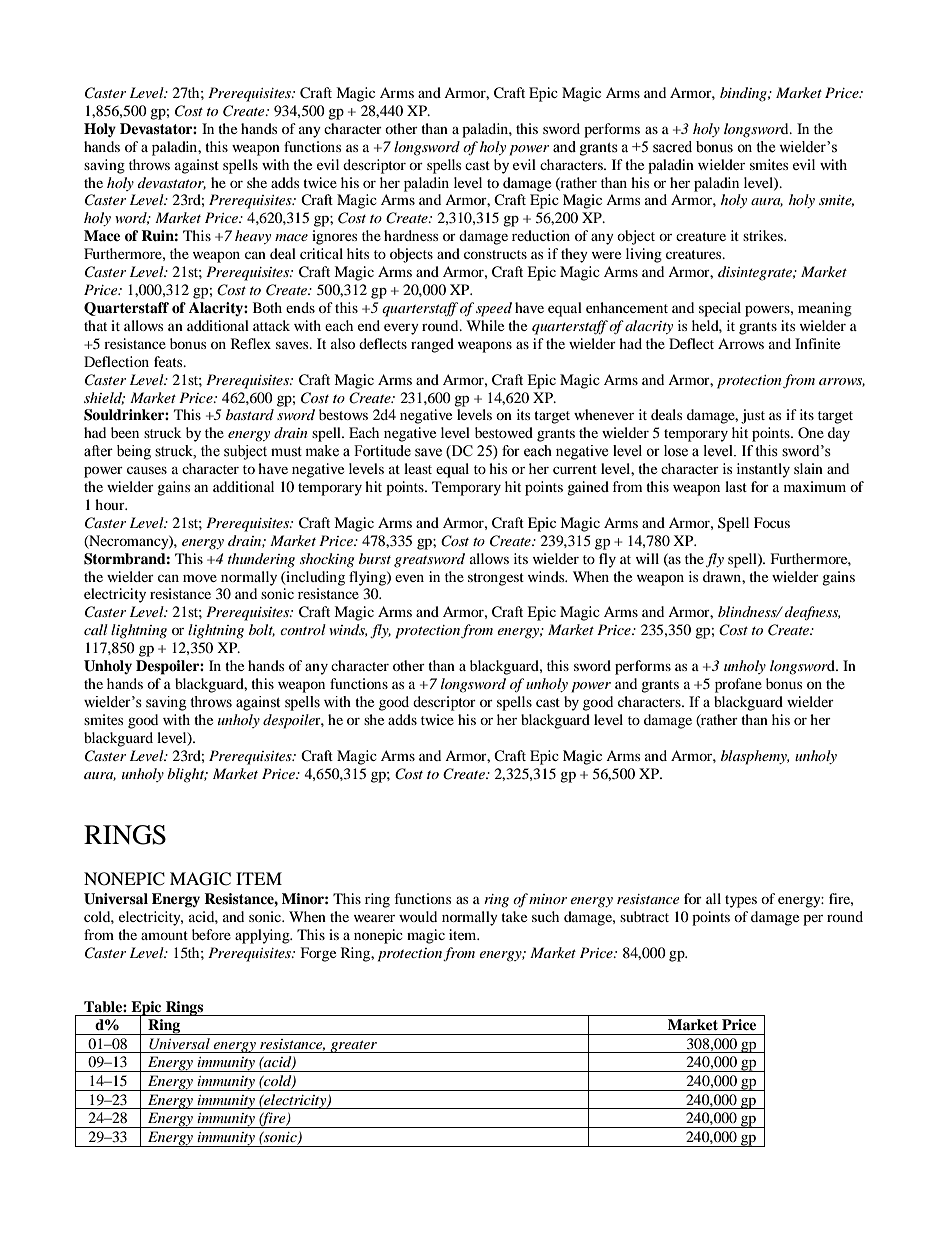  I want to click on bolt, so click(262, 630).
